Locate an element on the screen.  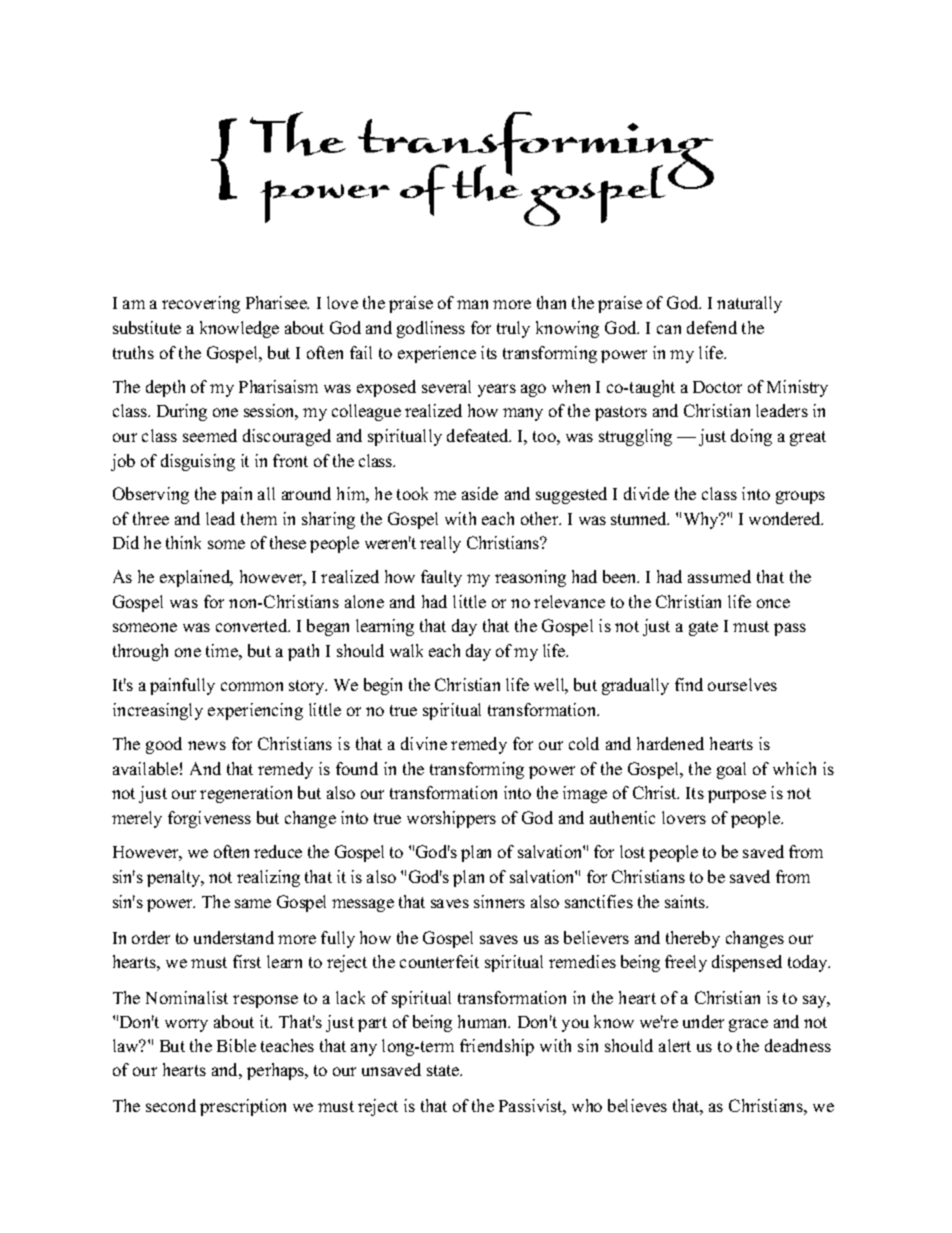
assumed is located at coordinates (719, 576).
